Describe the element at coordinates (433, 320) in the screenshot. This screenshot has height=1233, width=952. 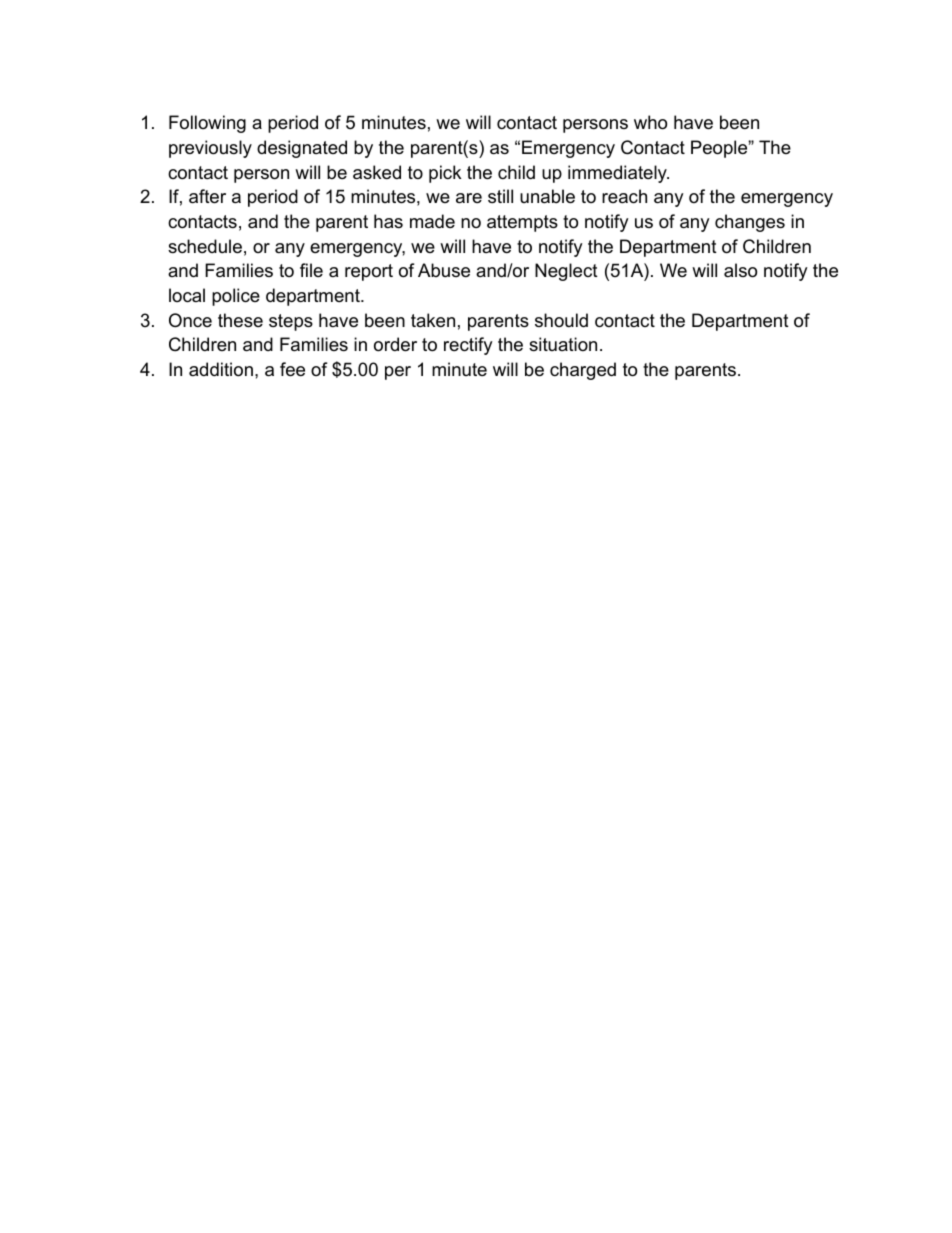
I see `taken` at that location.
